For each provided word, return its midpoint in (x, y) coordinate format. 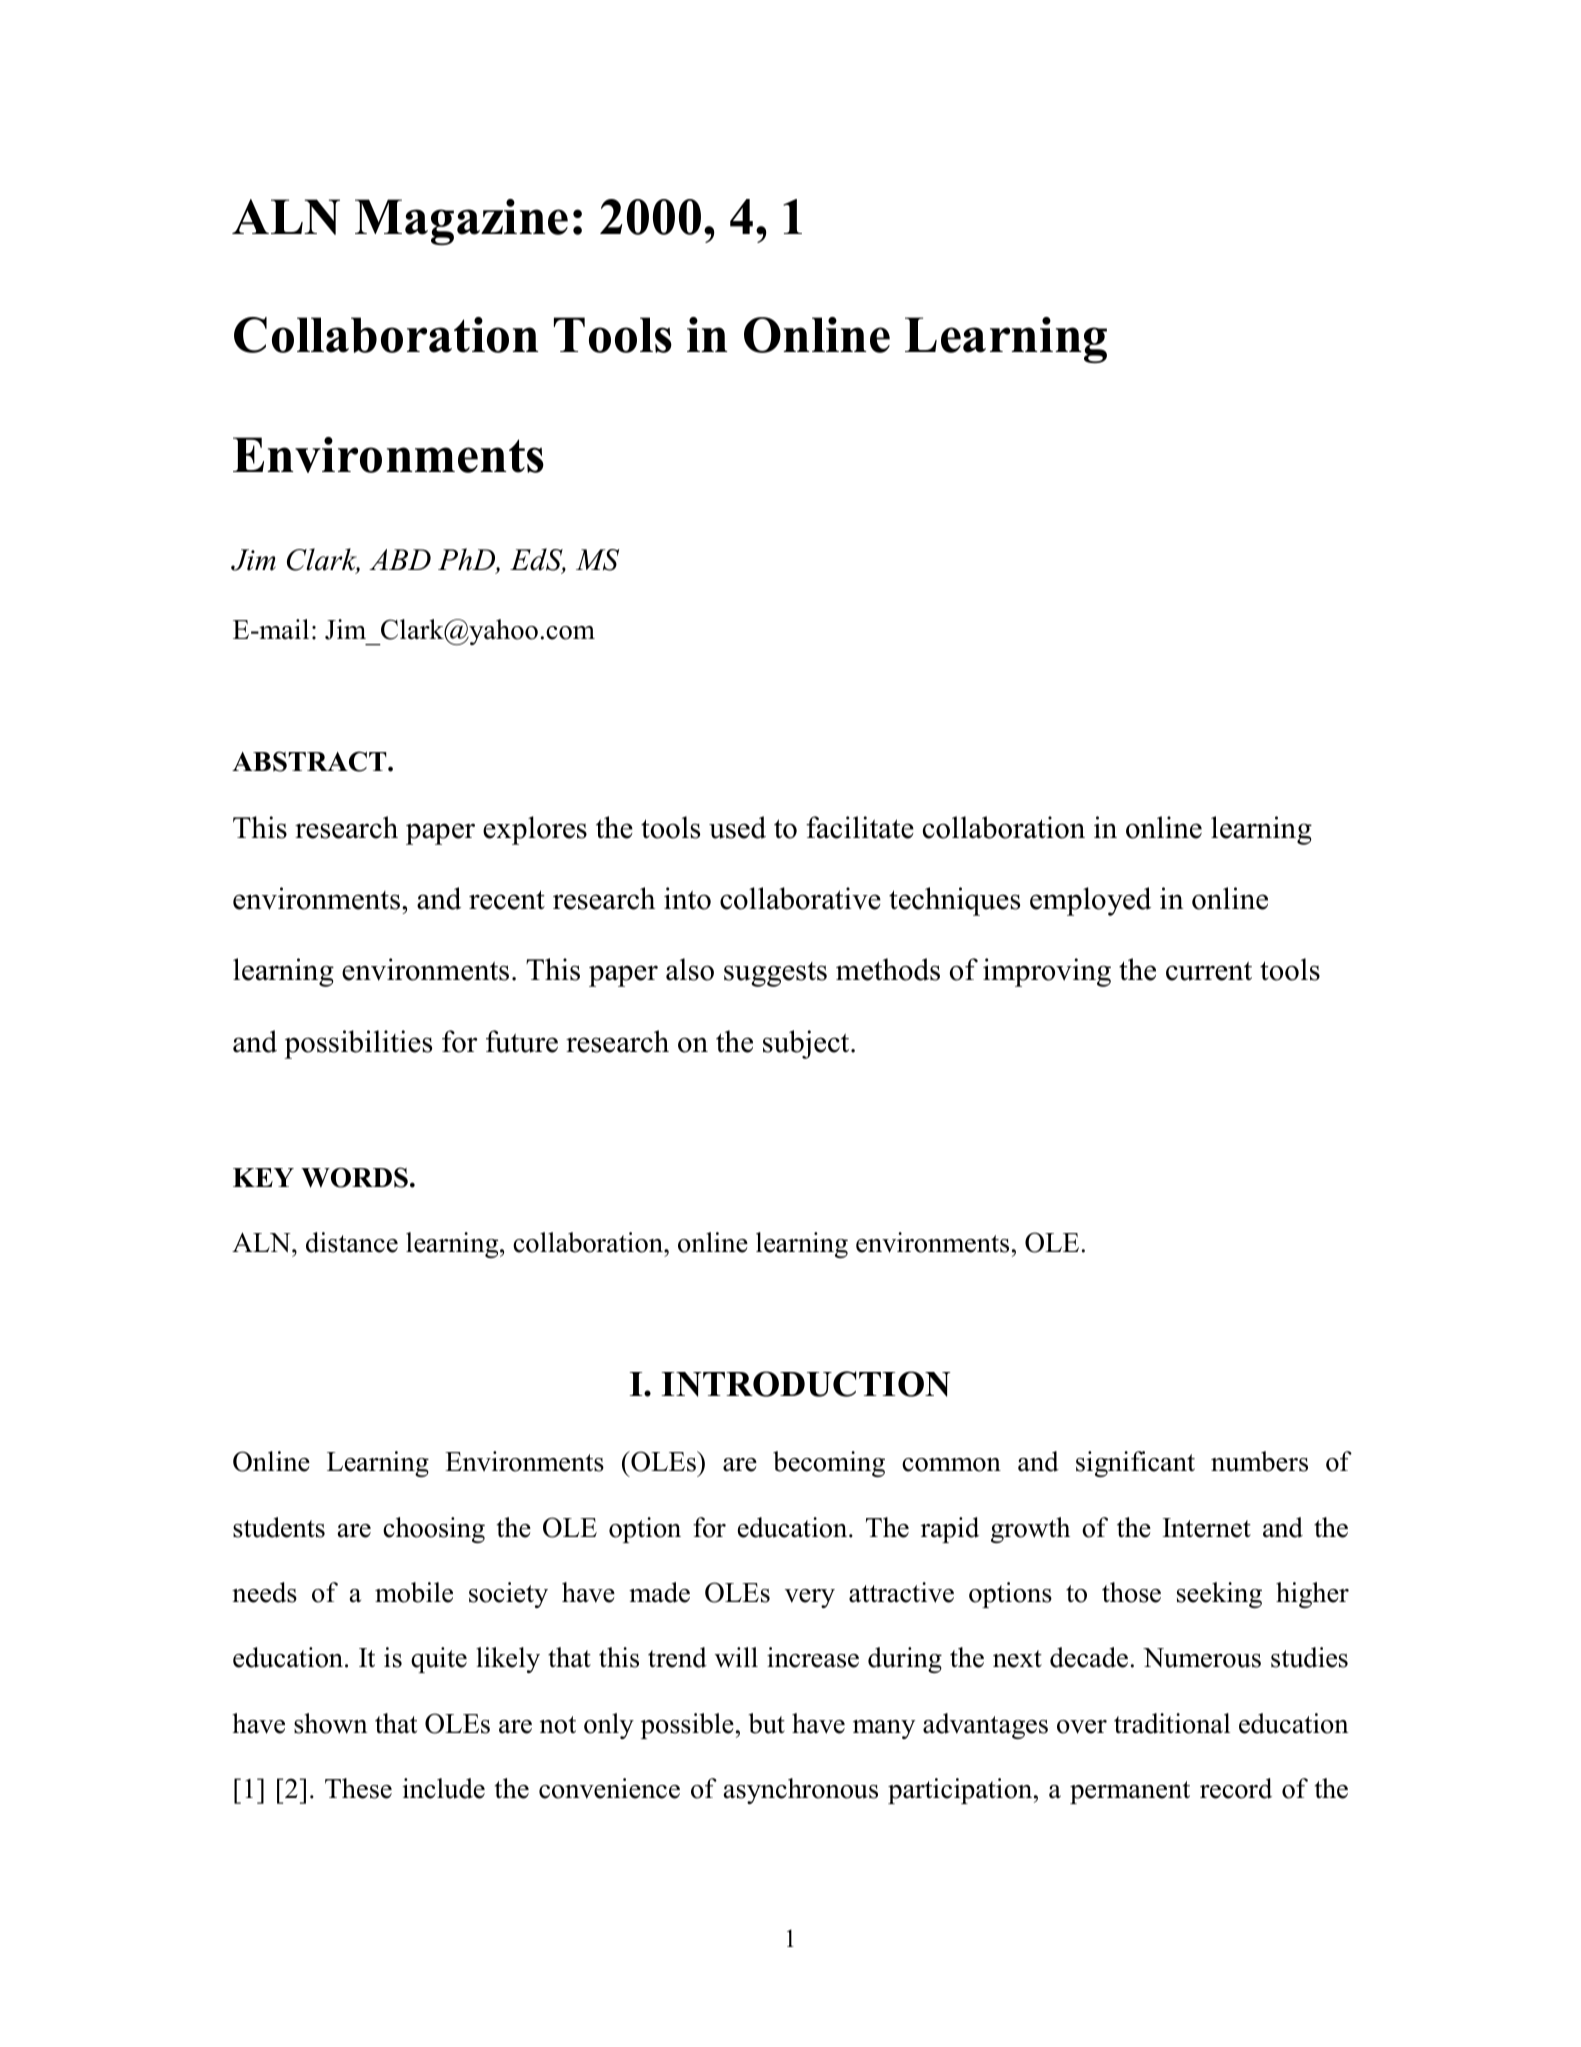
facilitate (860, 827)
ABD (400, 559)
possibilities (358, 1044)
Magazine (461, 222)
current (1209, 971)
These (358, 1788)
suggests (775, 974)
